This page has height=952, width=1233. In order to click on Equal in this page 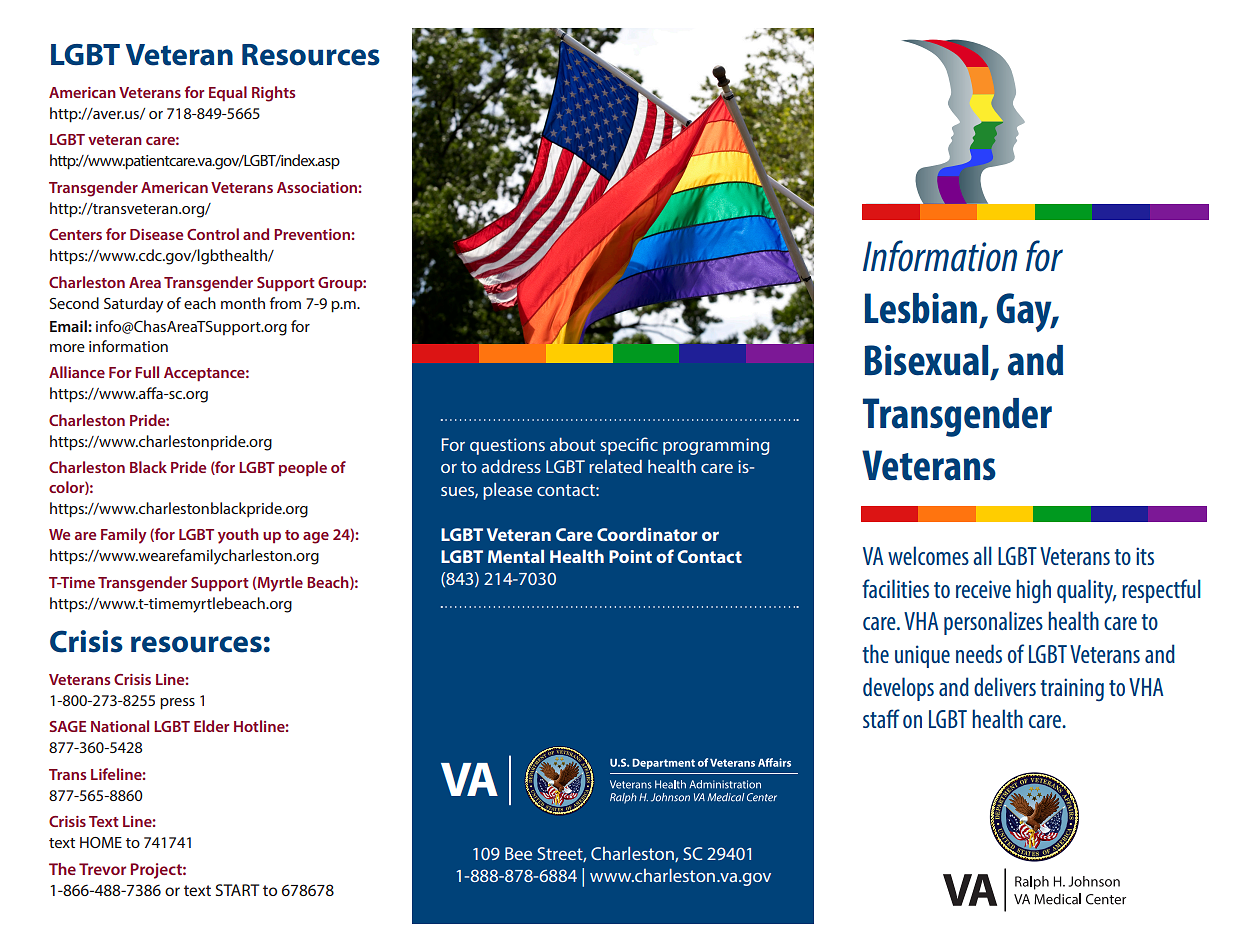, I will do `click(228, 93)`.
